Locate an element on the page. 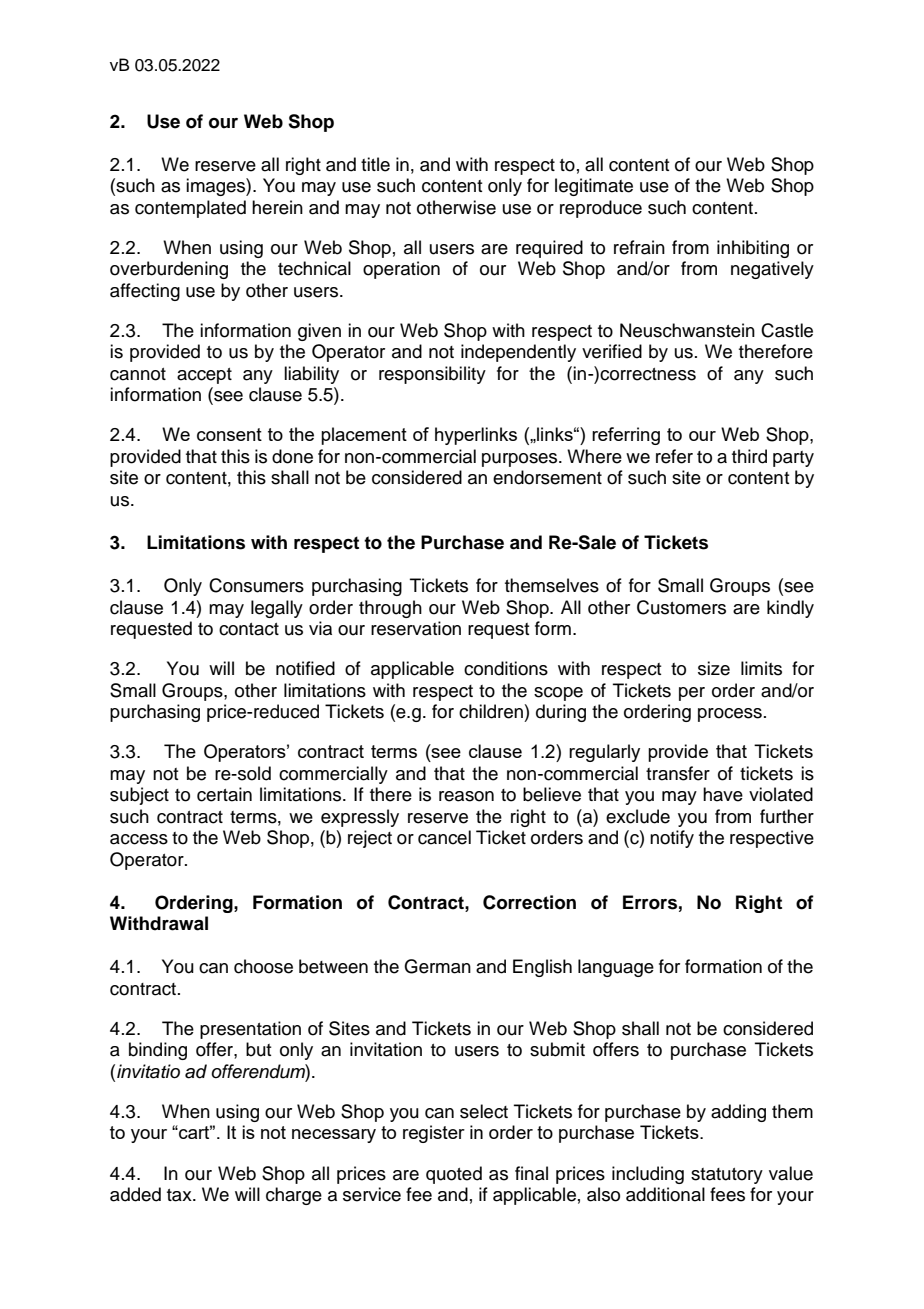 The width and height of the page is (924, 1309). contemplated is located at coordinates (190, 209).
